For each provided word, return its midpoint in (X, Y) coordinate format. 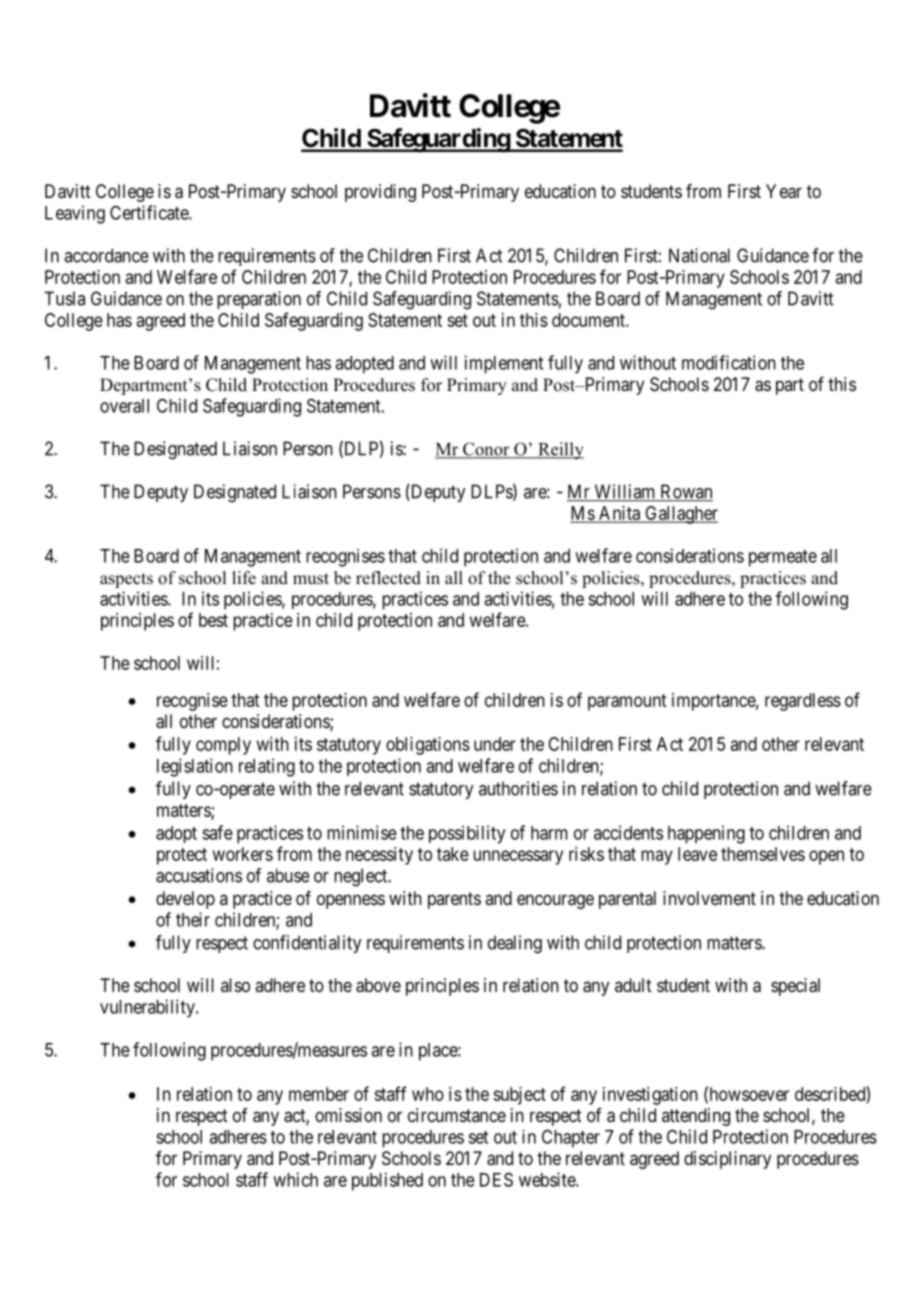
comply (223, 746)
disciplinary (727, 1160)
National (699, 255)
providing (380, 193)
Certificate (150, 212)
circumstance (457, 1115)
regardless (803, 702)
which (295, 1179)
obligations (428, 746)
